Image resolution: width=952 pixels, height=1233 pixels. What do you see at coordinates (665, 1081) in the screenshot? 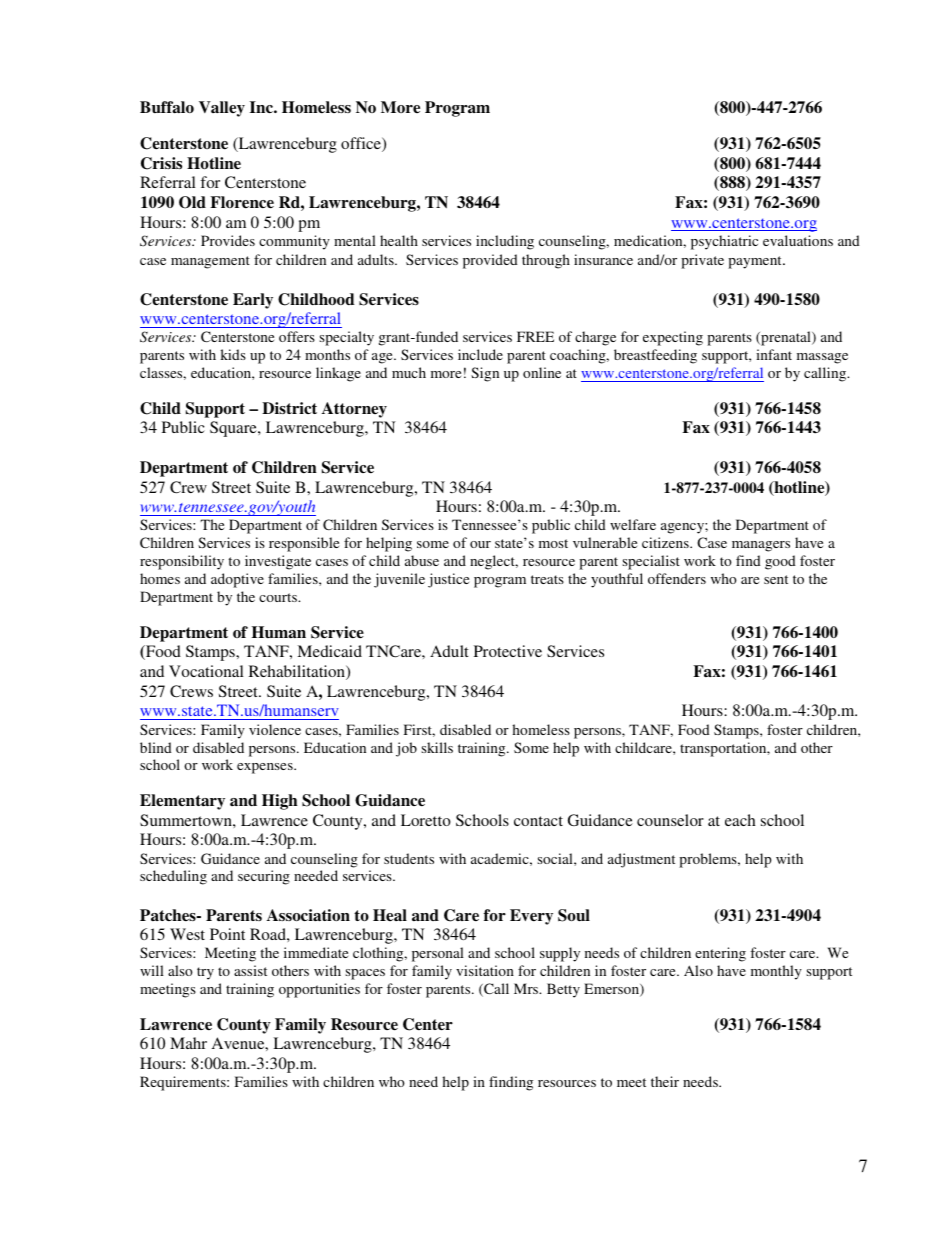
I see `their` at bounding box center [665, 1081].
